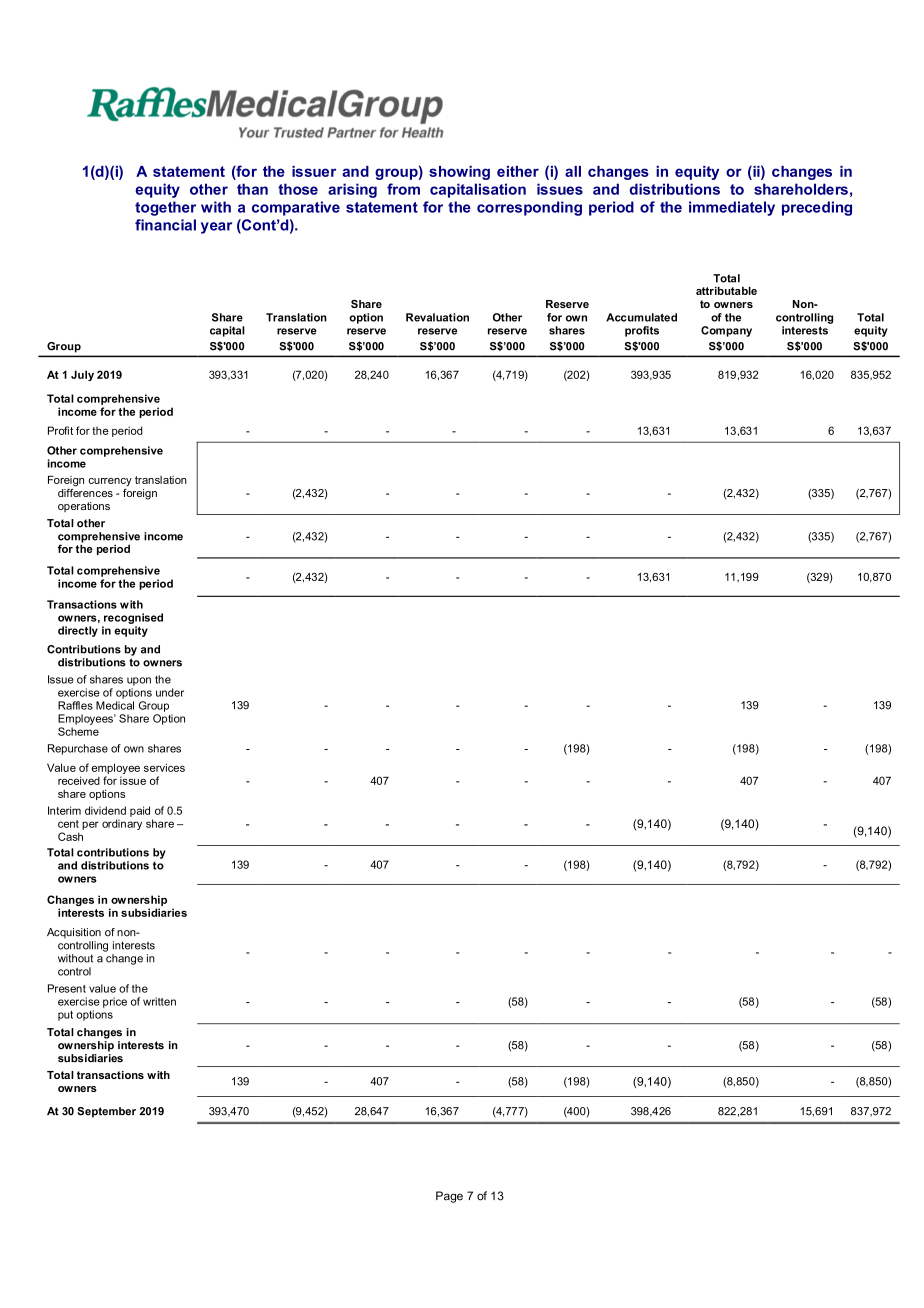  What do you see at coordinates (139, 681) in the page?
I see `upon` at bounding box center [139, 681].
